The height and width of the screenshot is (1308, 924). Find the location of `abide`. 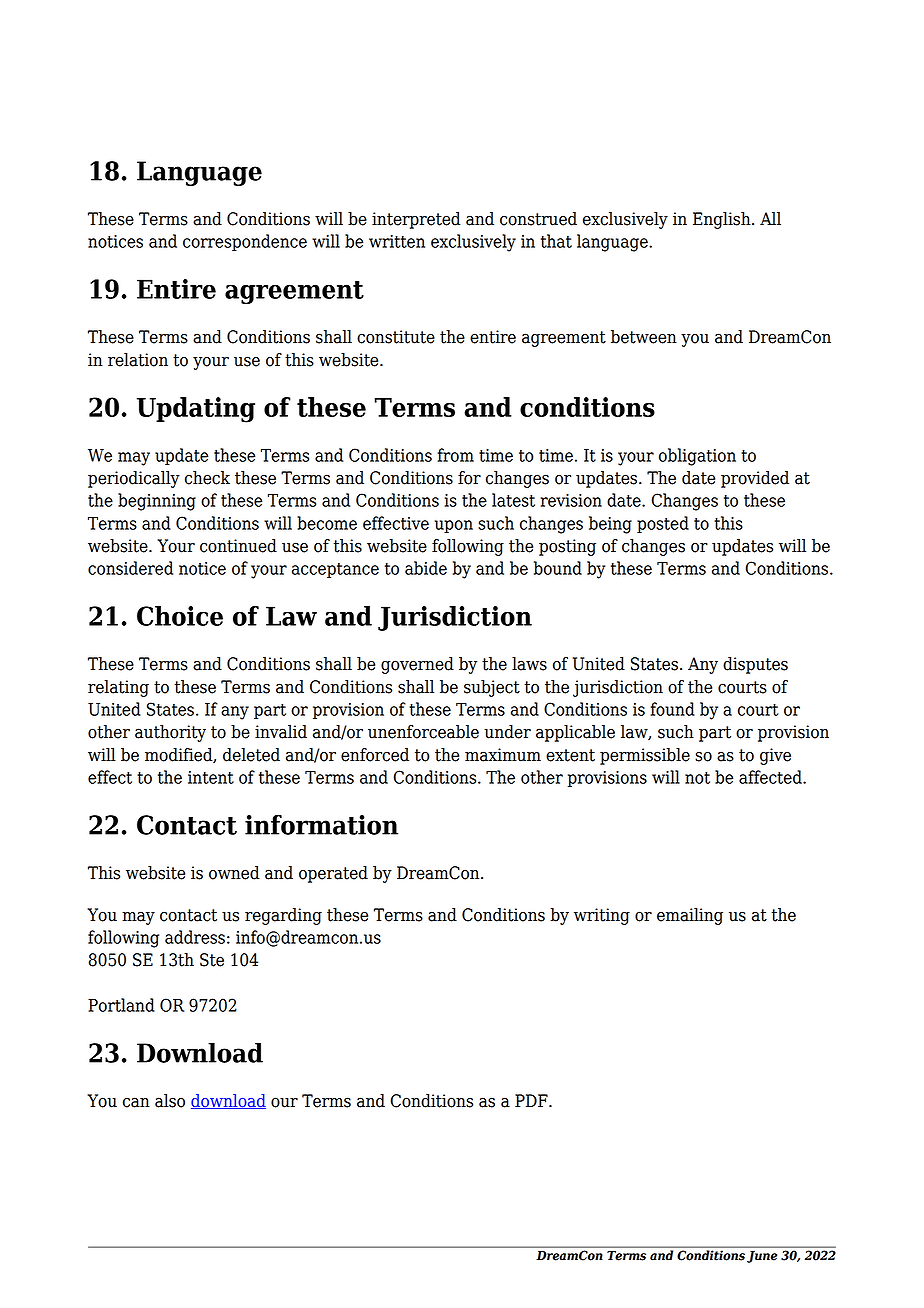

abide is located at coordinates (426, 568).
